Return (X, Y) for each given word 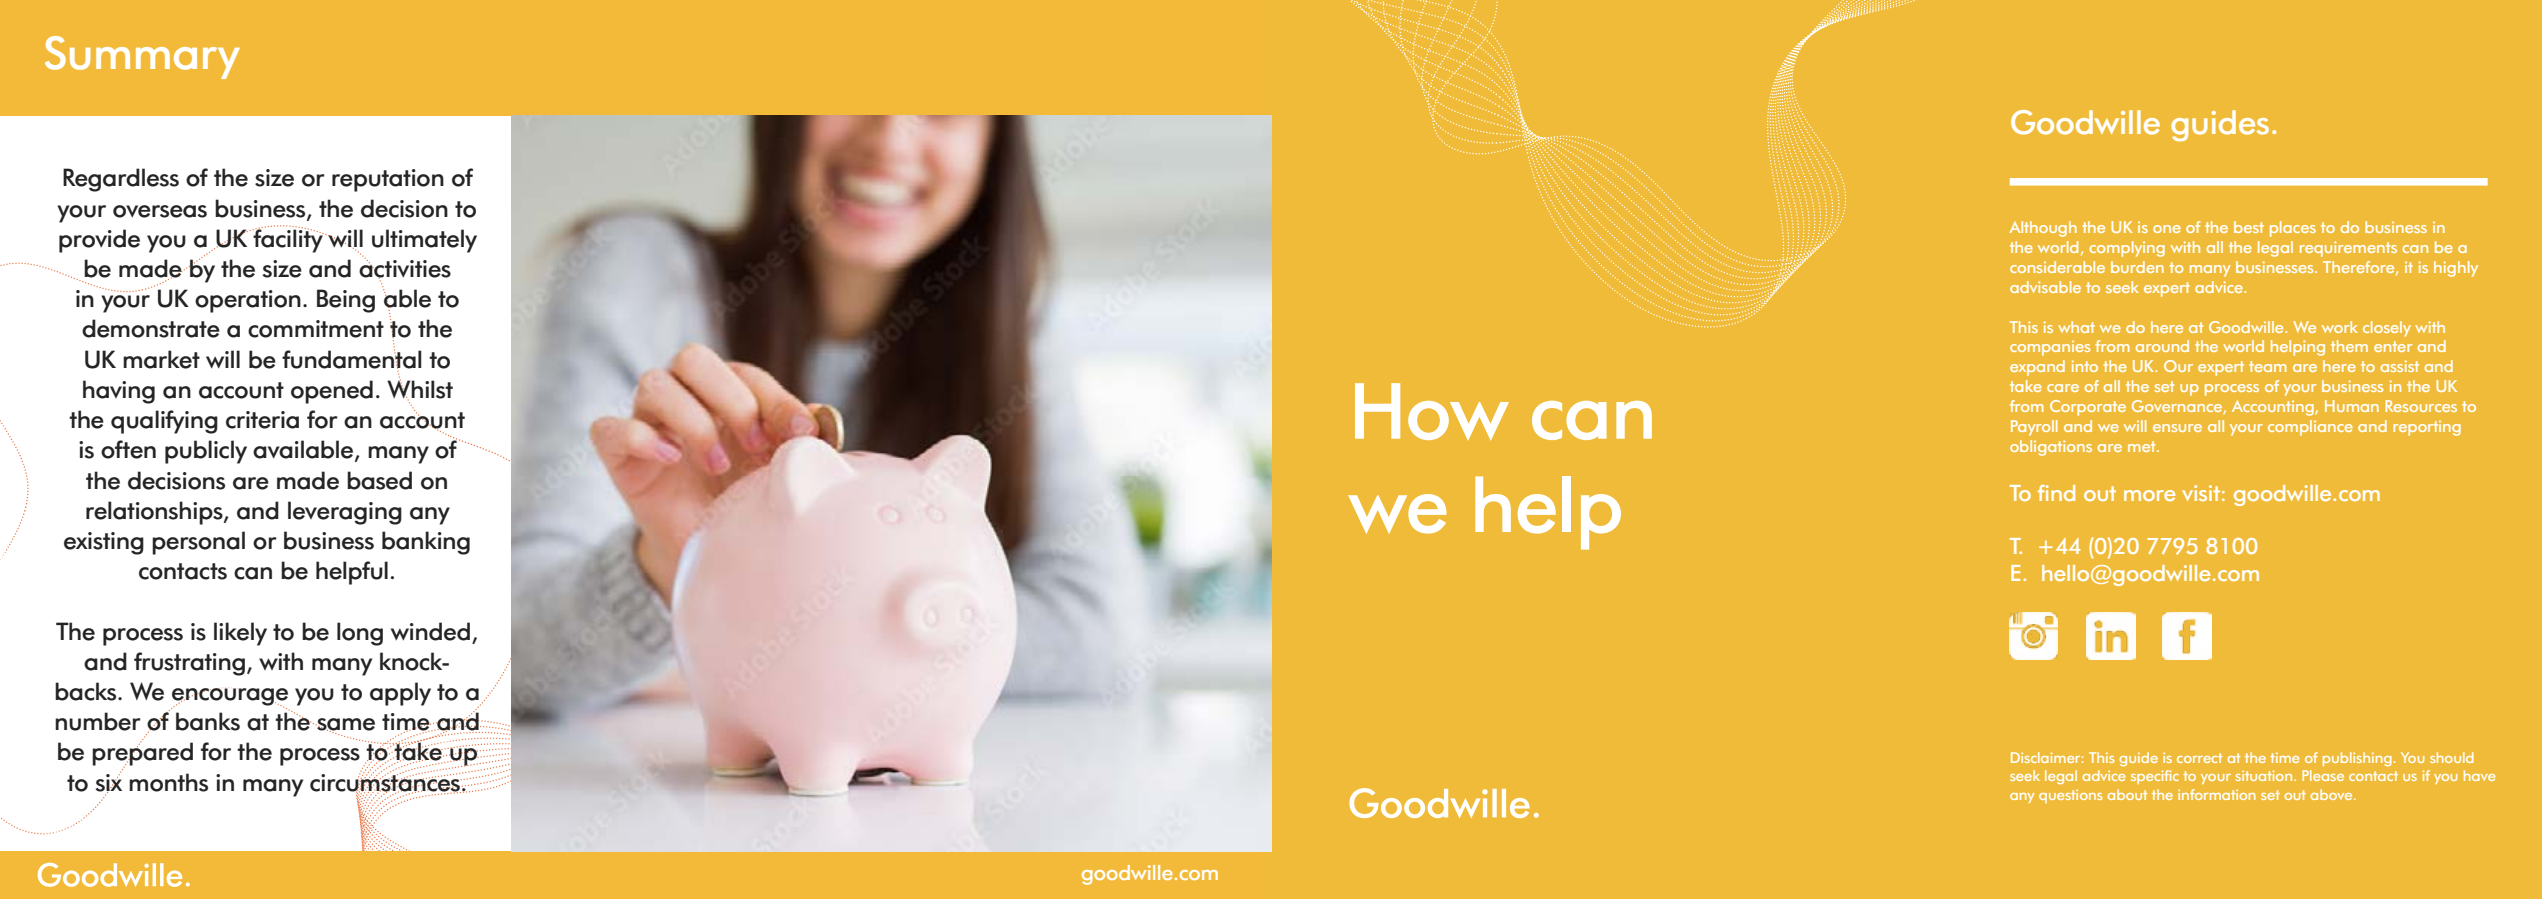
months (168, 782)
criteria (262, 420)
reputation (388, 180)
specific (2155, 777)
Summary (142, 57)
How (1432, 411)
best (2249, 227)
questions (2070, 796)
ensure (2177, 428)
